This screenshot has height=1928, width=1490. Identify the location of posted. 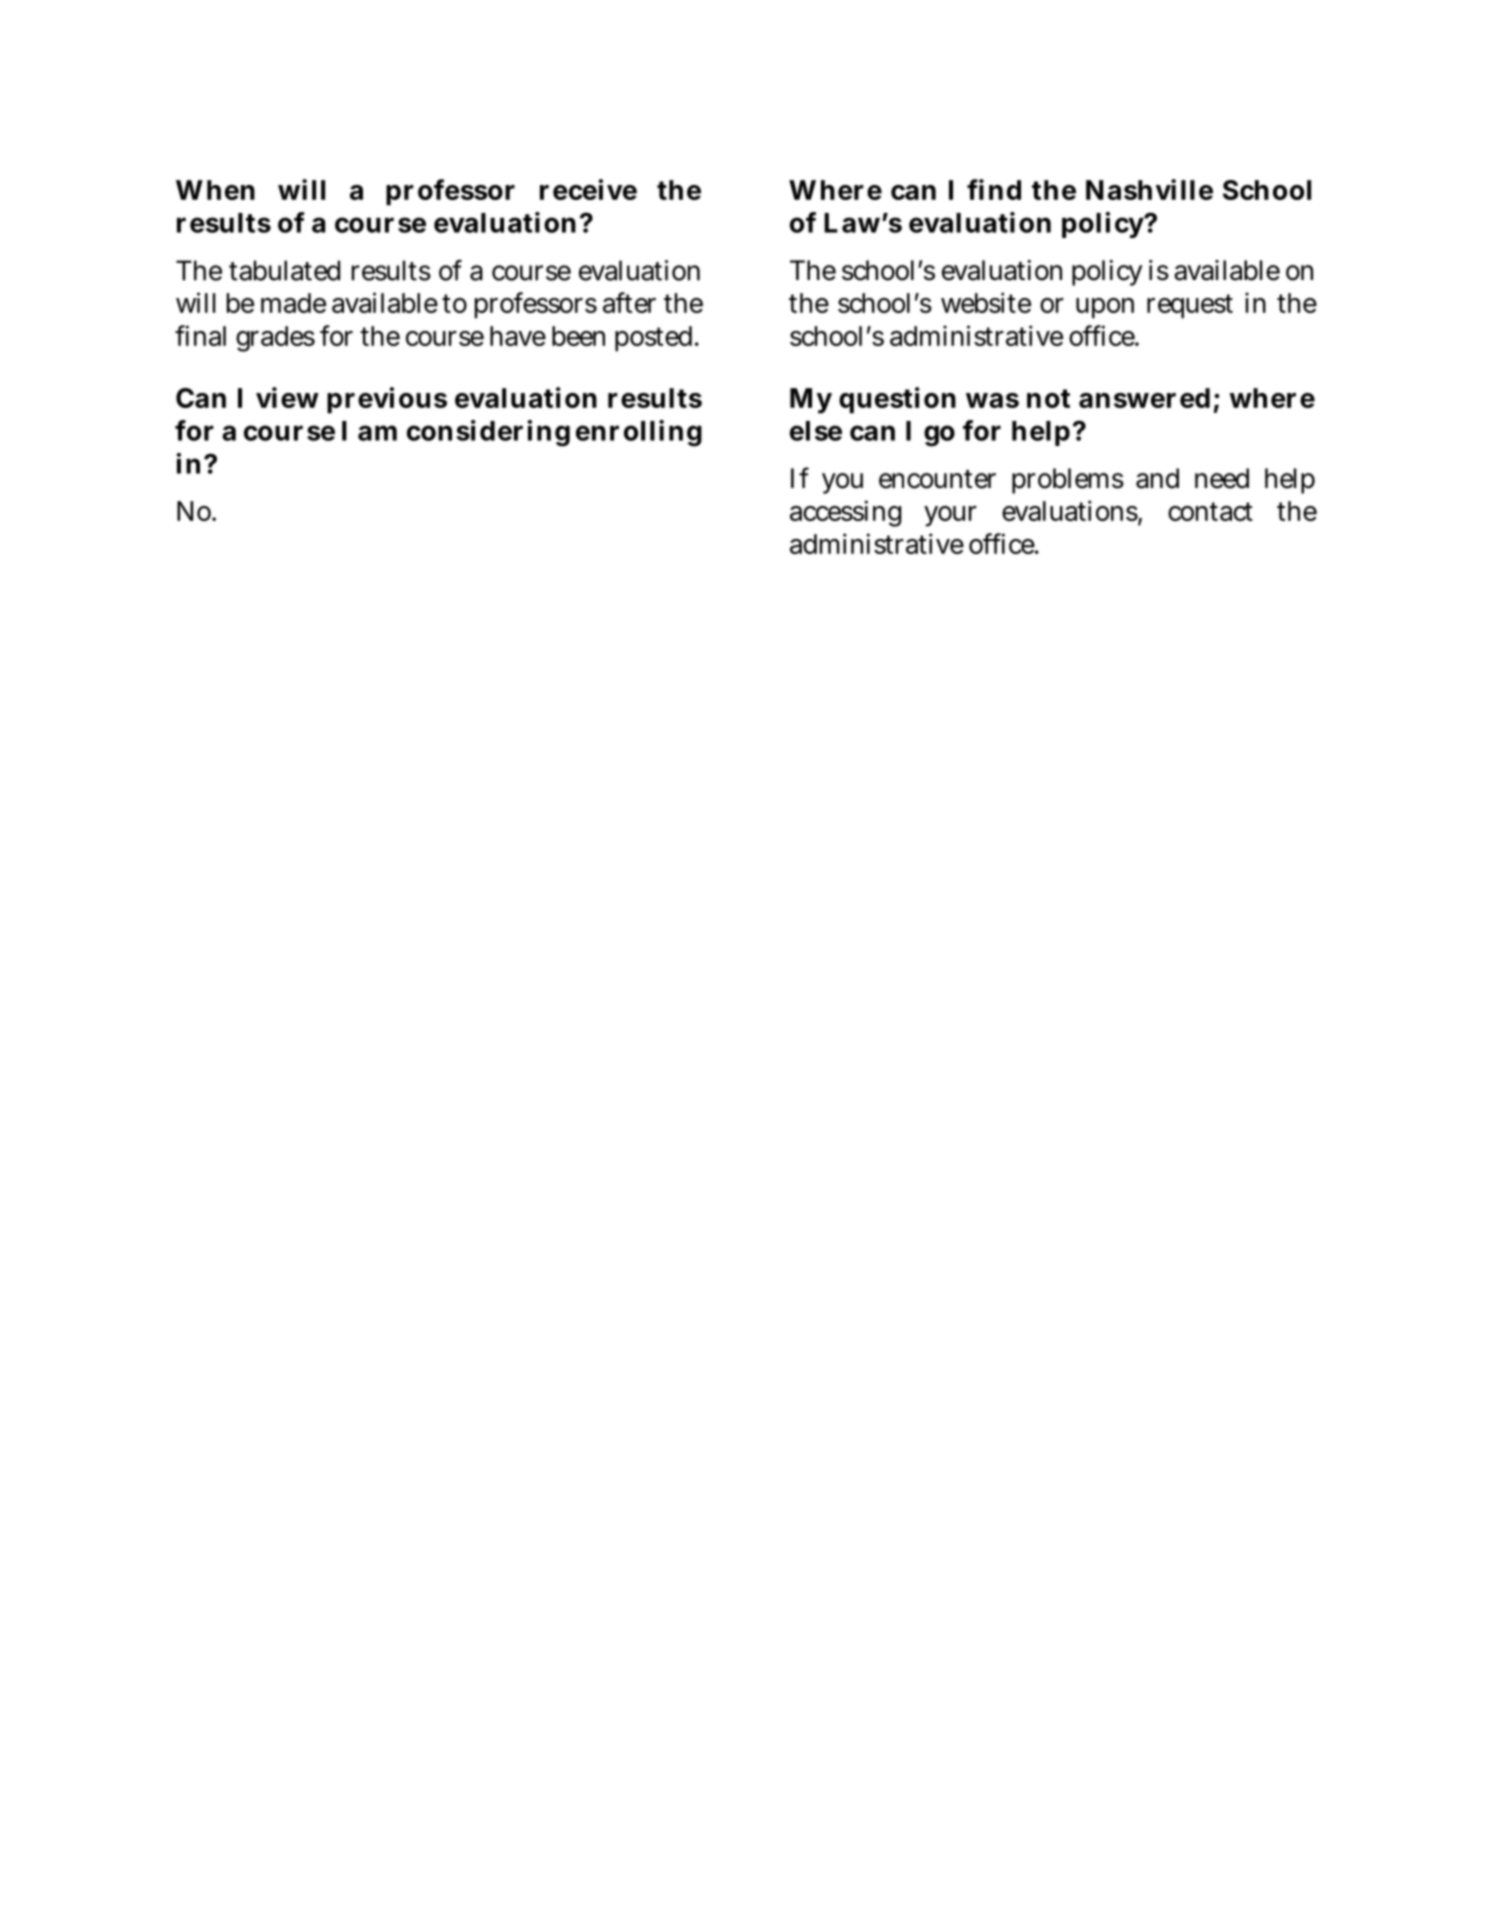
(655, 339).
